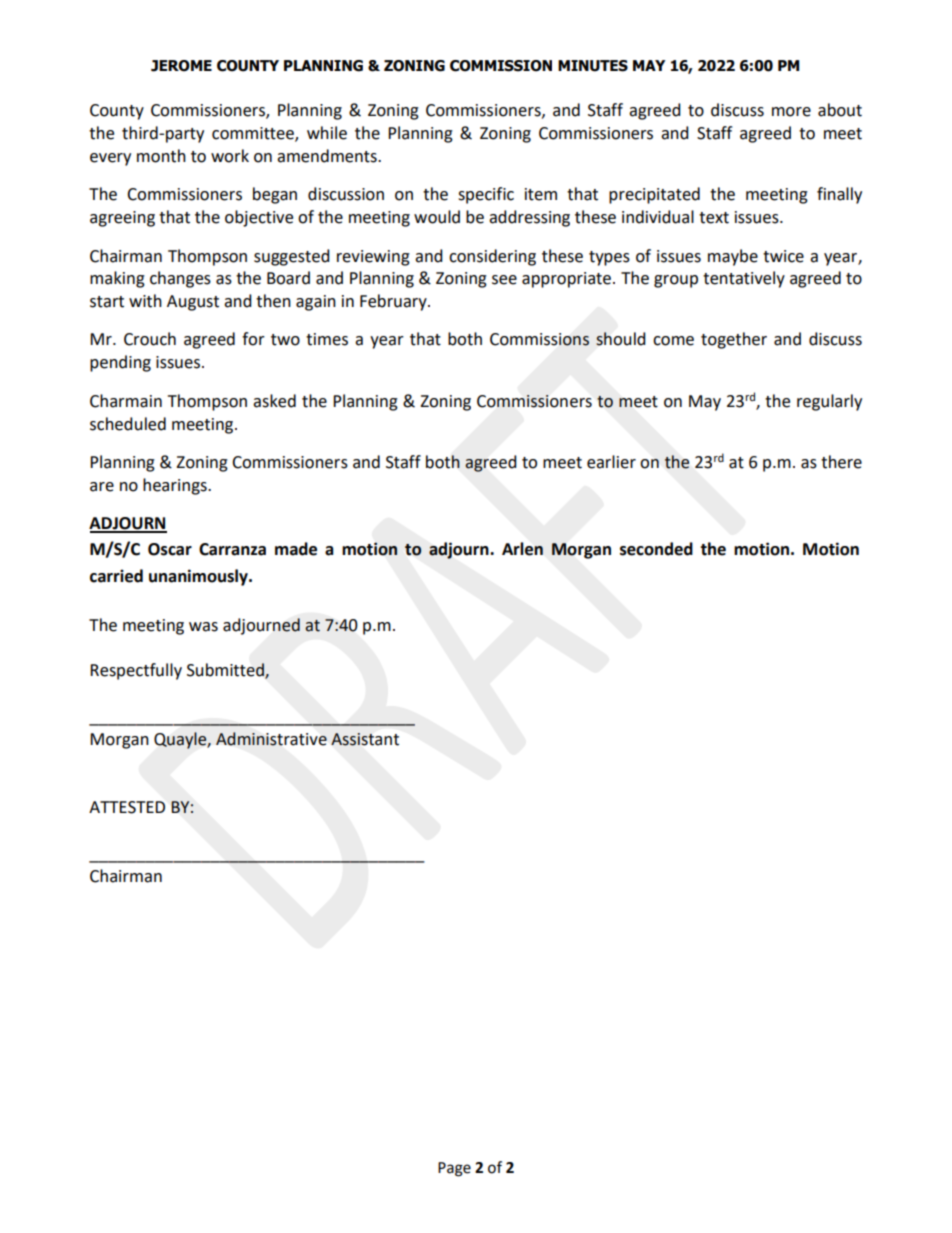 The width and height of the image is (952, 1233). What do you see at coordinates (181, 66) in the image?
I see `JEROME` at bounding box center [181, 66].
